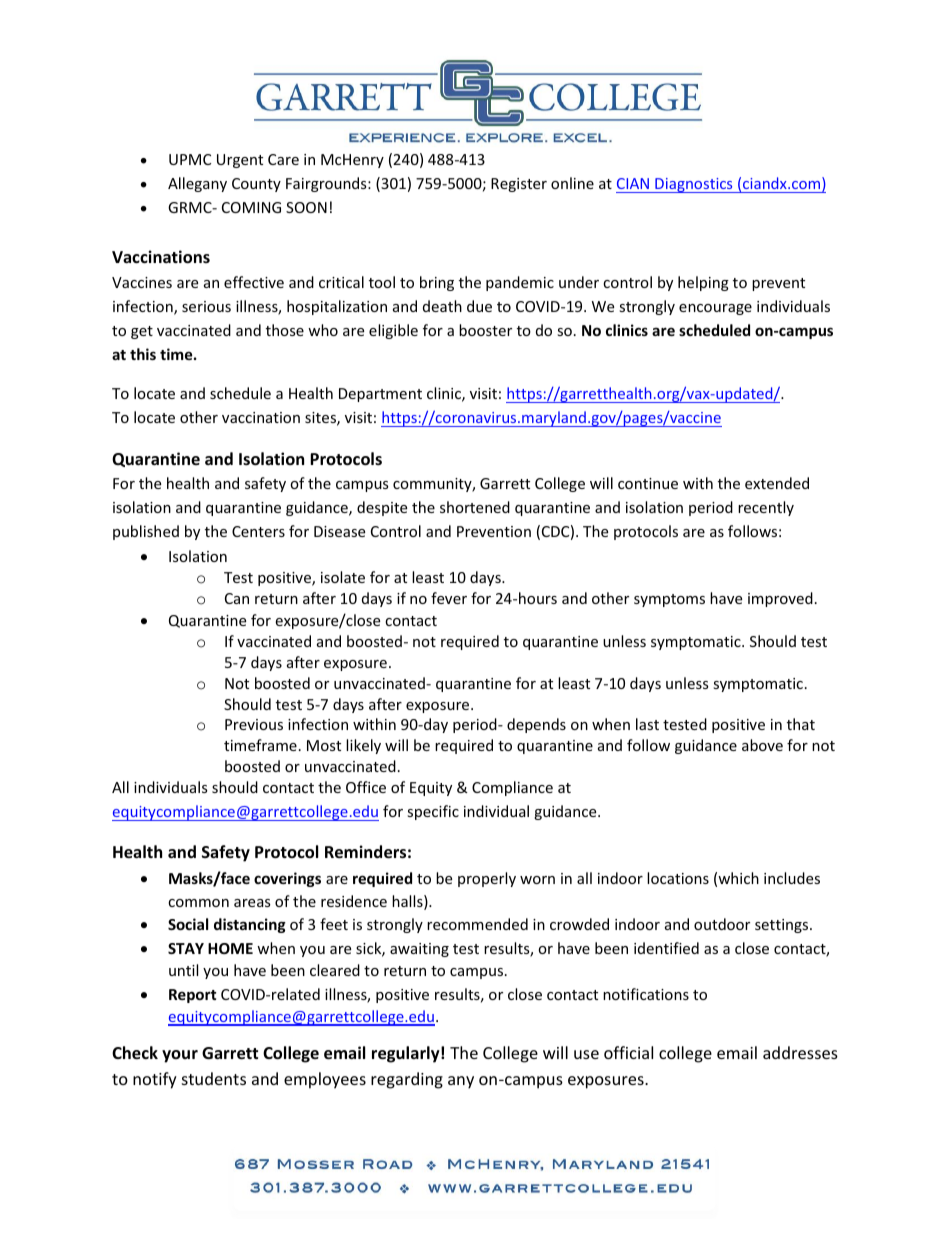 Image resolution: width=952 pixels, height=1233 pixels. I want to click on Register, so click(519, 185).
